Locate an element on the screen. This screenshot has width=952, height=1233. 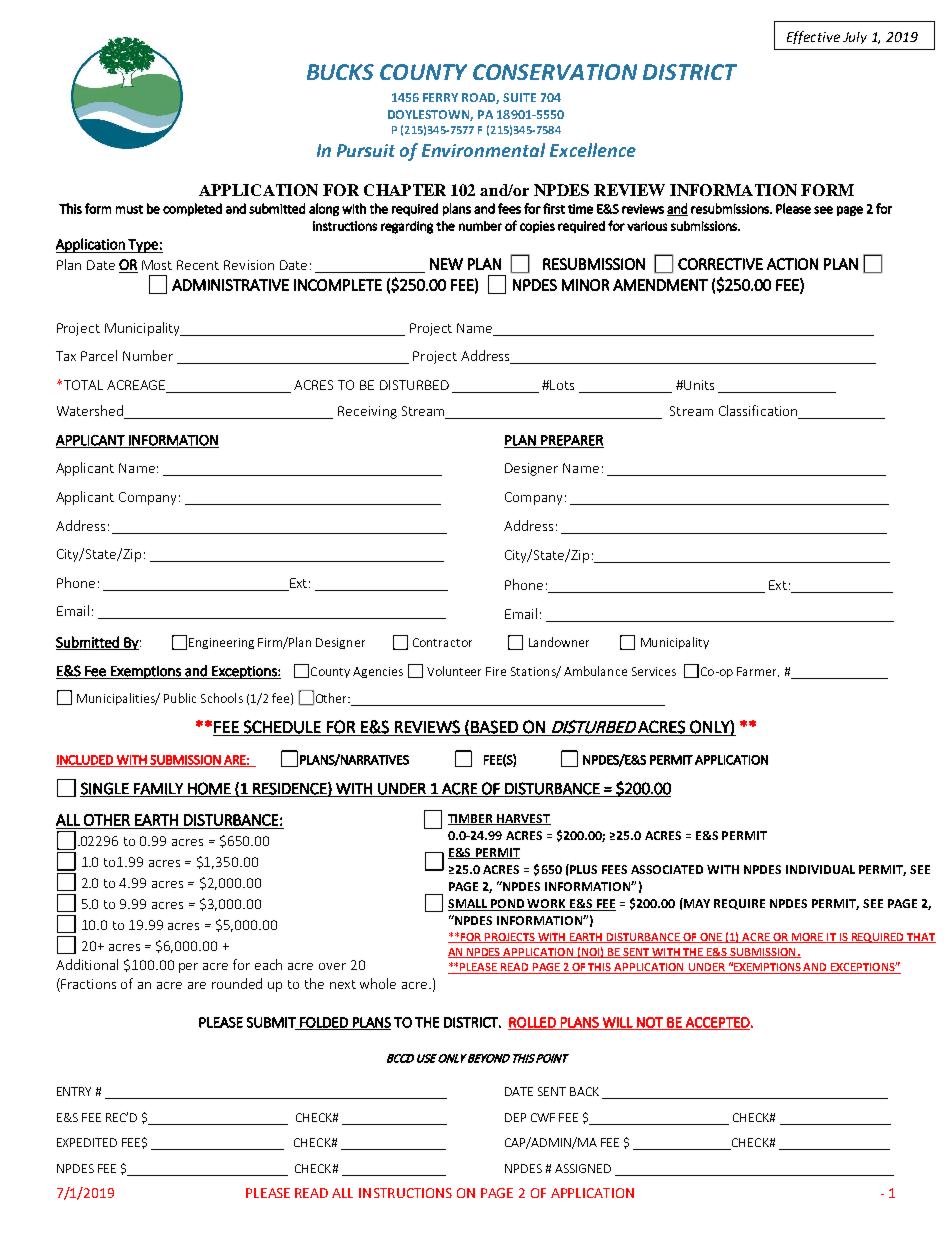
SUITE is located at coordinates (519, 97).
